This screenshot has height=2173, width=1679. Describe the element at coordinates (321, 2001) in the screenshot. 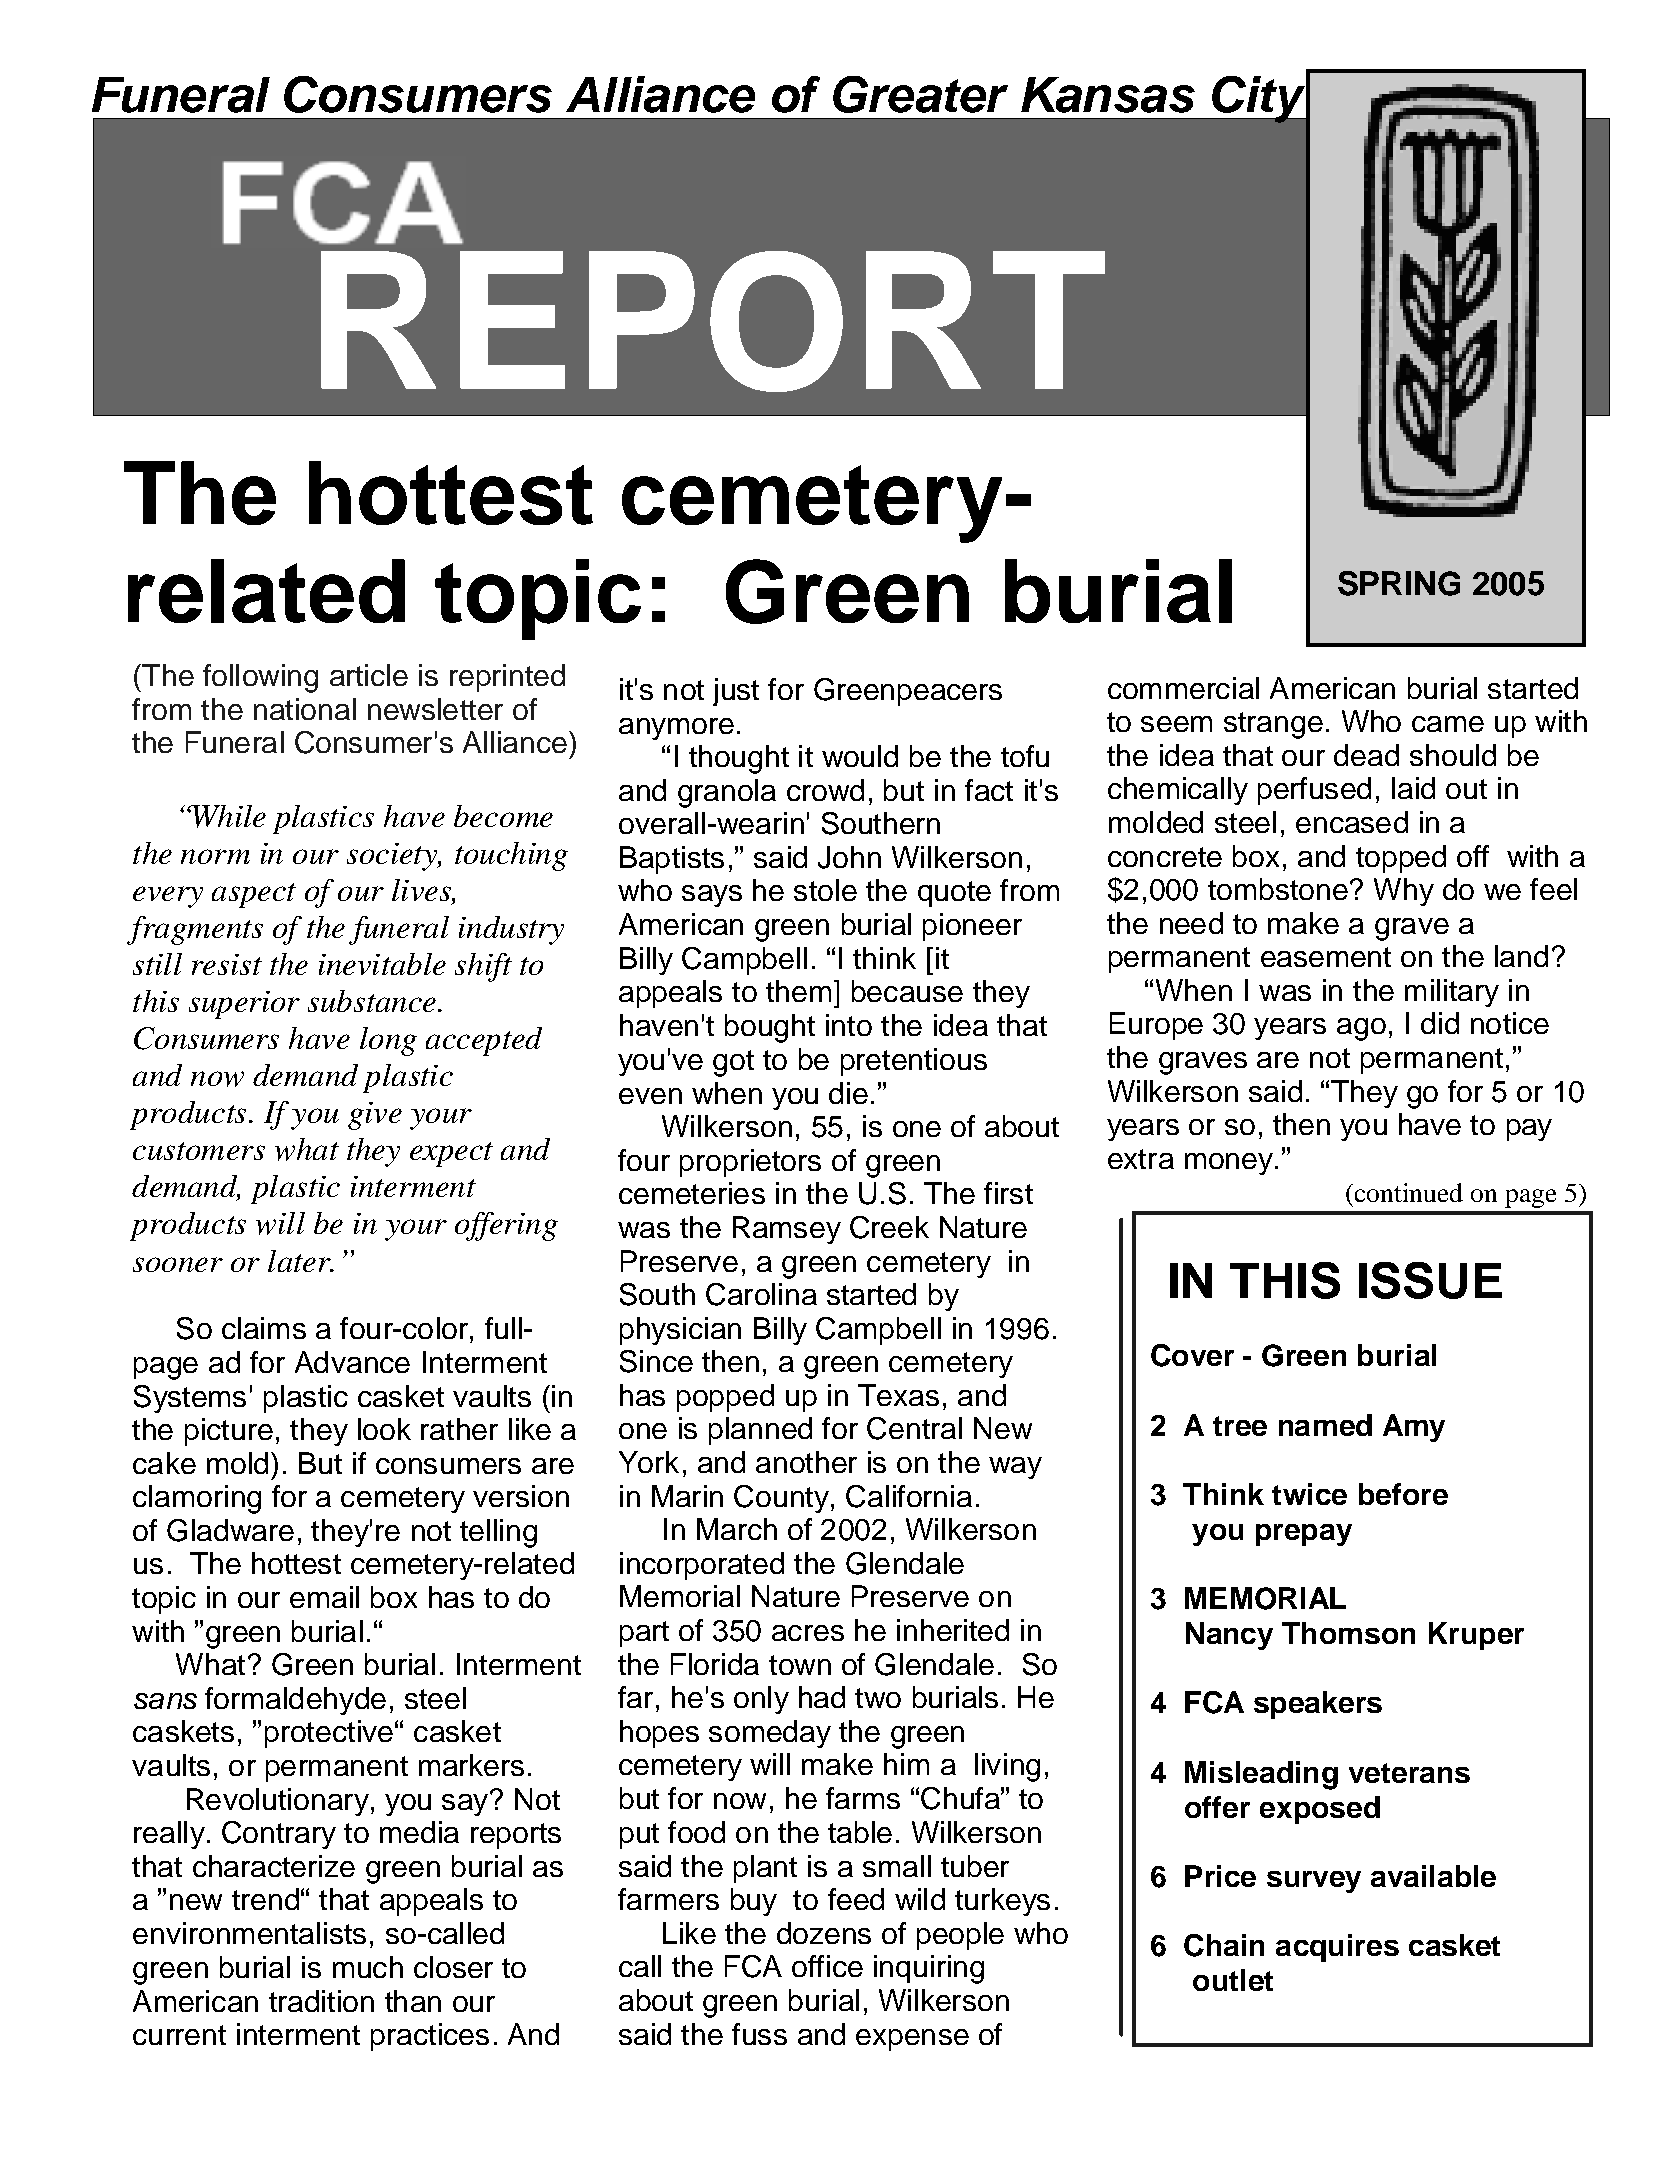

I see `tradition` at that location.
